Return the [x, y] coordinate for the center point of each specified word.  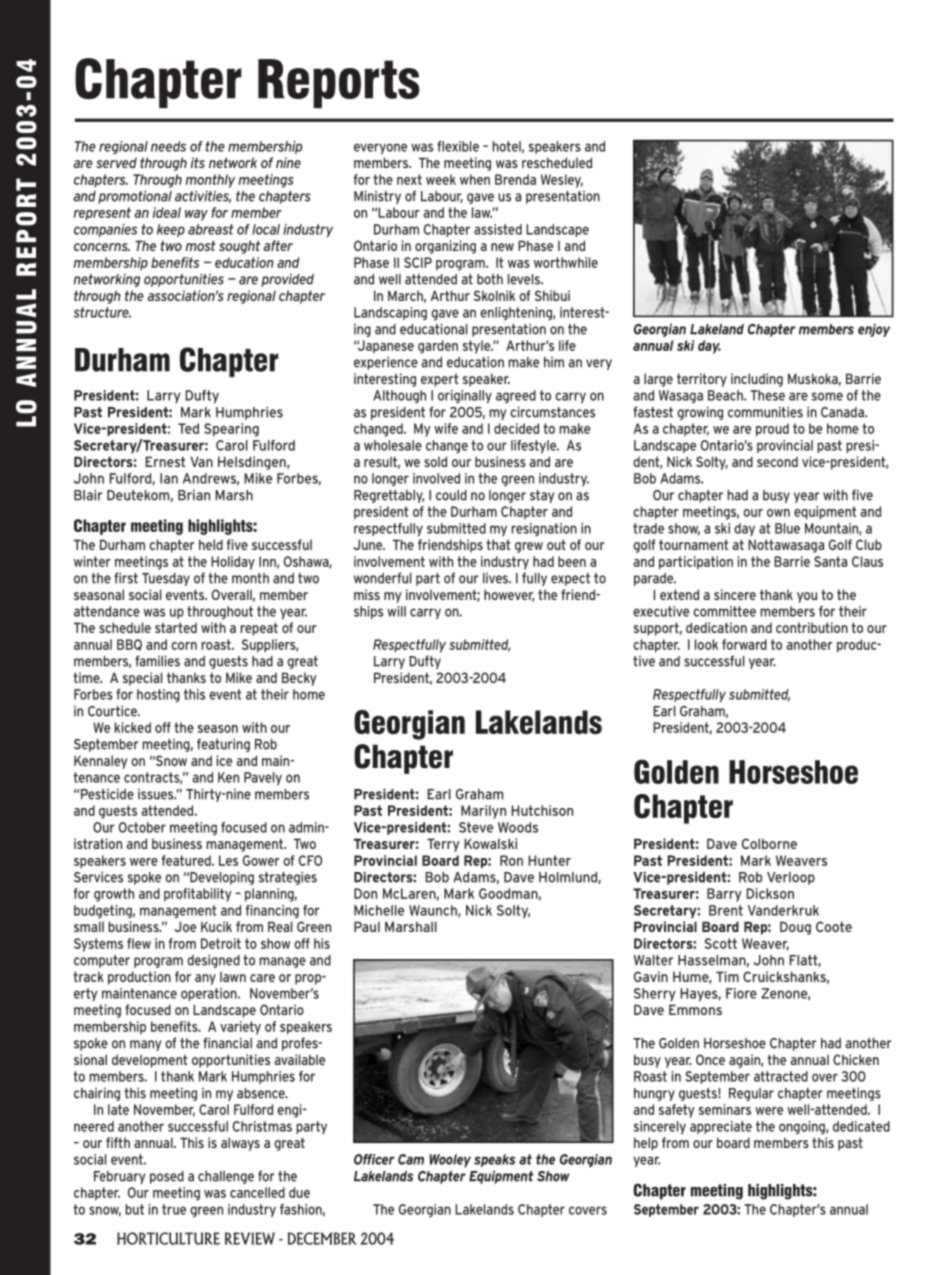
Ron [511, 860]
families [157, 661]
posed [167, 1177]
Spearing [231, 430]
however [509, 595]
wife [446, 428]
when [475, 179]
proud [772, 430]
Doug [795, 928]
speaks [494, 1160]
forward [744, 644]
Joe [185, 926]
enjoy [874, 330]
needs [168, 146]
